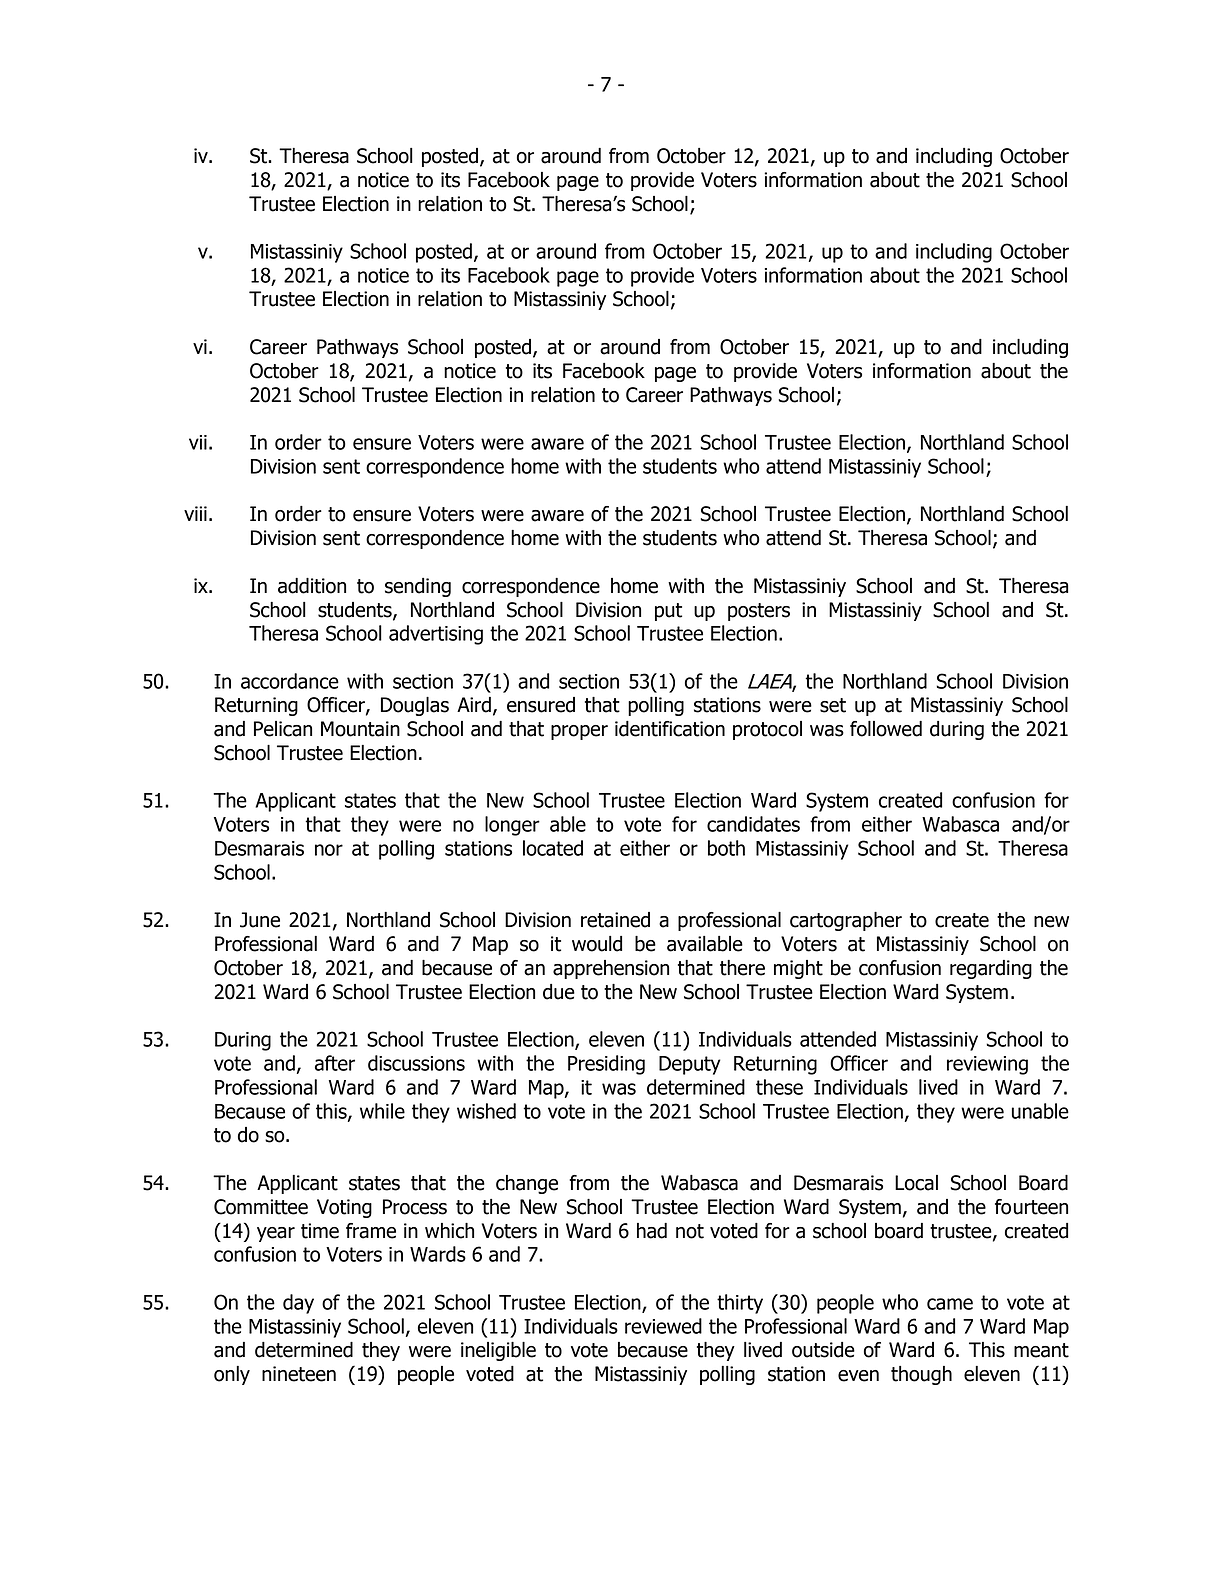  What do you see at coordinates (579, 732) in the screenshot?
I see `proper` at bounding box center [579, 732].
